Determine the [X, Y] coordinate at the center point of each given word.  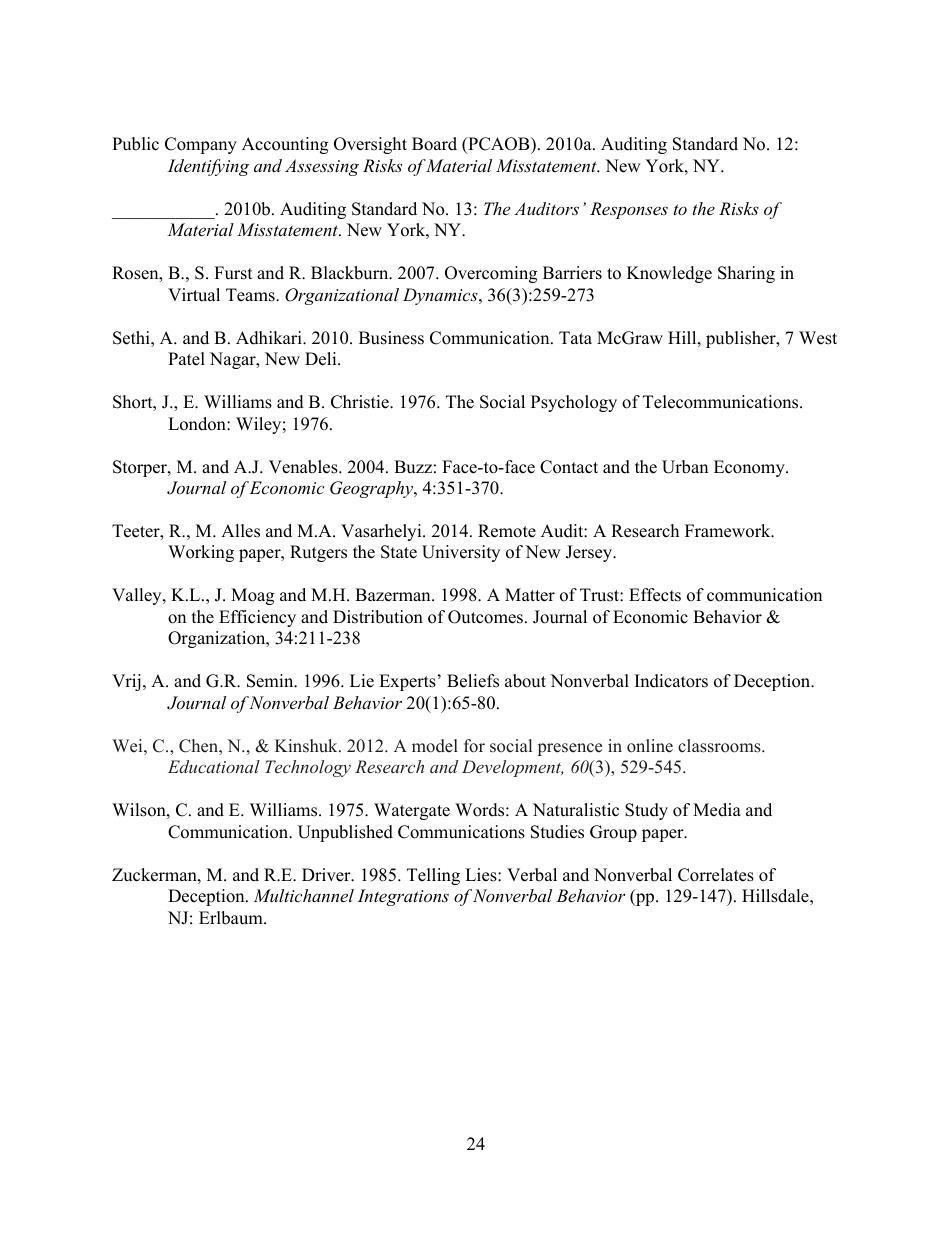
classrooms [720, 746]
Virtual [194, 295]
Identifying [208, 167]
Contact [569, 467]
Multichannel [303, 895]
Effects [655, 595]
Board [434, 144]
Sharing [746, 274]
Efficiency [257, 618]
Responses [629, 210]
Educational [214, 766]
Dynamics [441, 296]
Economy [750, 468]
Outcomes [485, 617]
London [198, 424]
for [474, 746]
